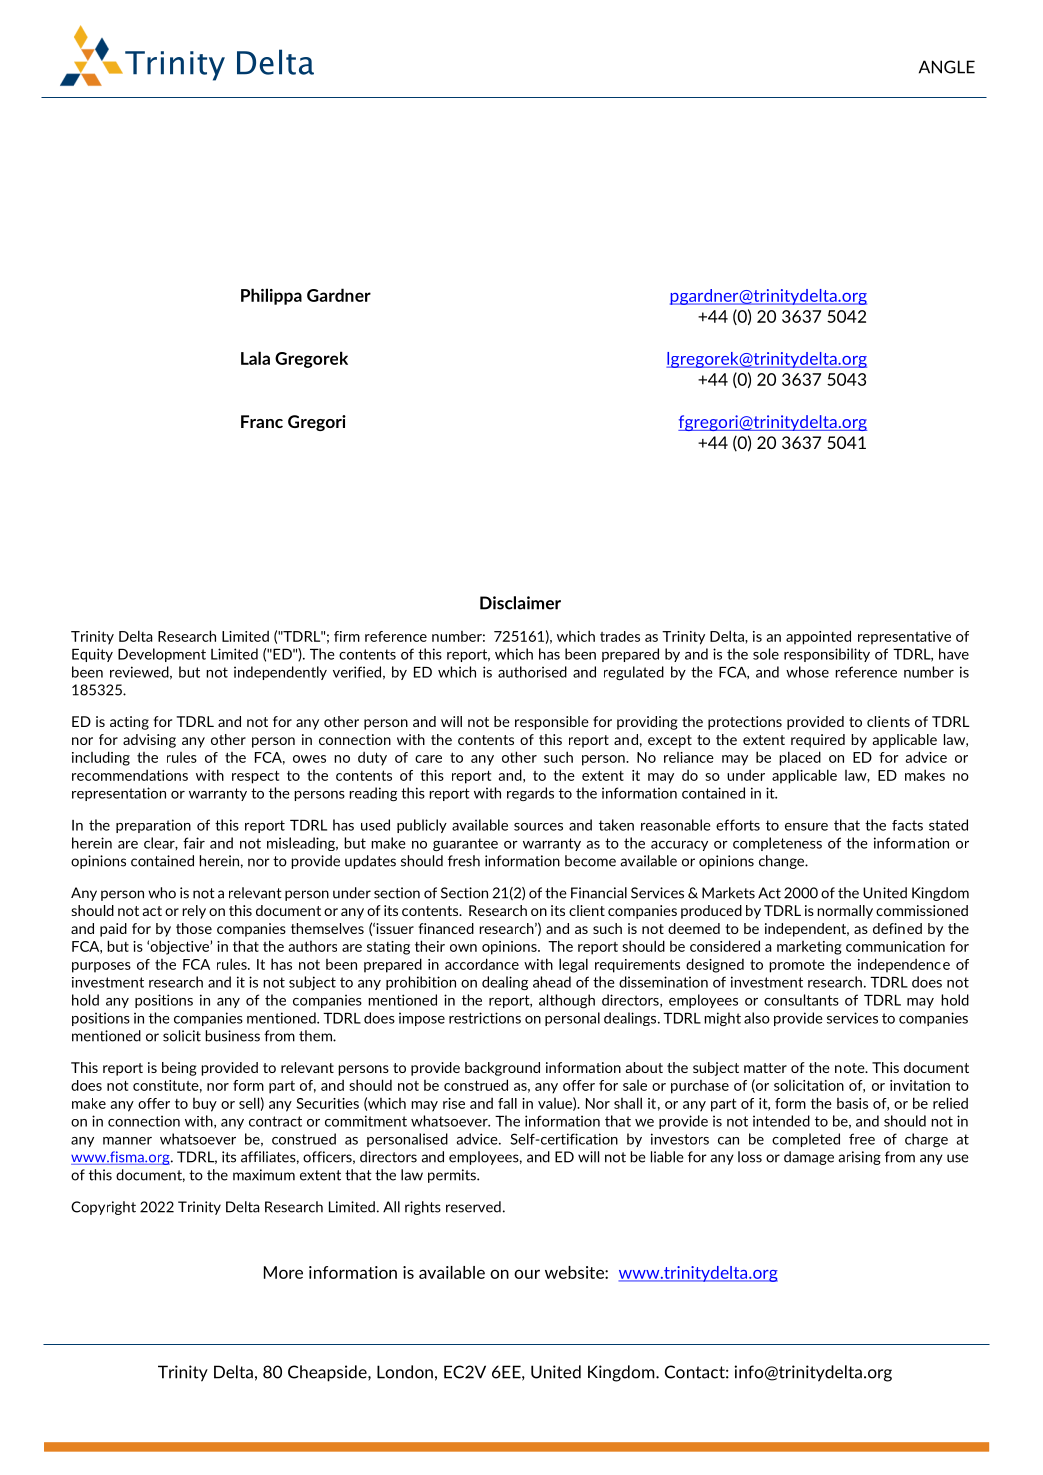 This page has height=1475, width=1043. I want to click on Lala, so click(255, 358).
